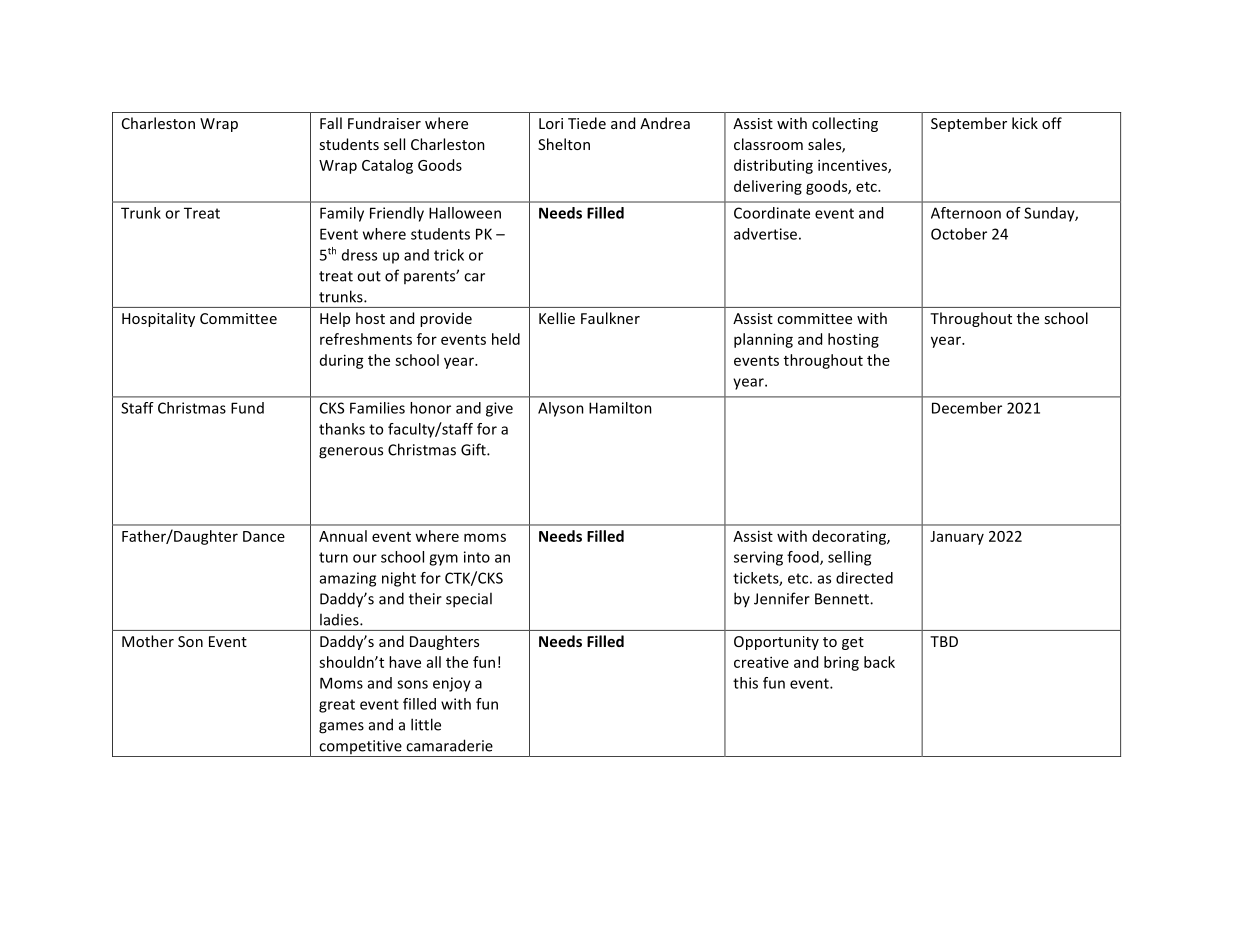 This screenshot has height=952, width=1233. What do you see at coordinates (341, 728) in the screenshot?
I see `games` at bounding box center [341, 728].
